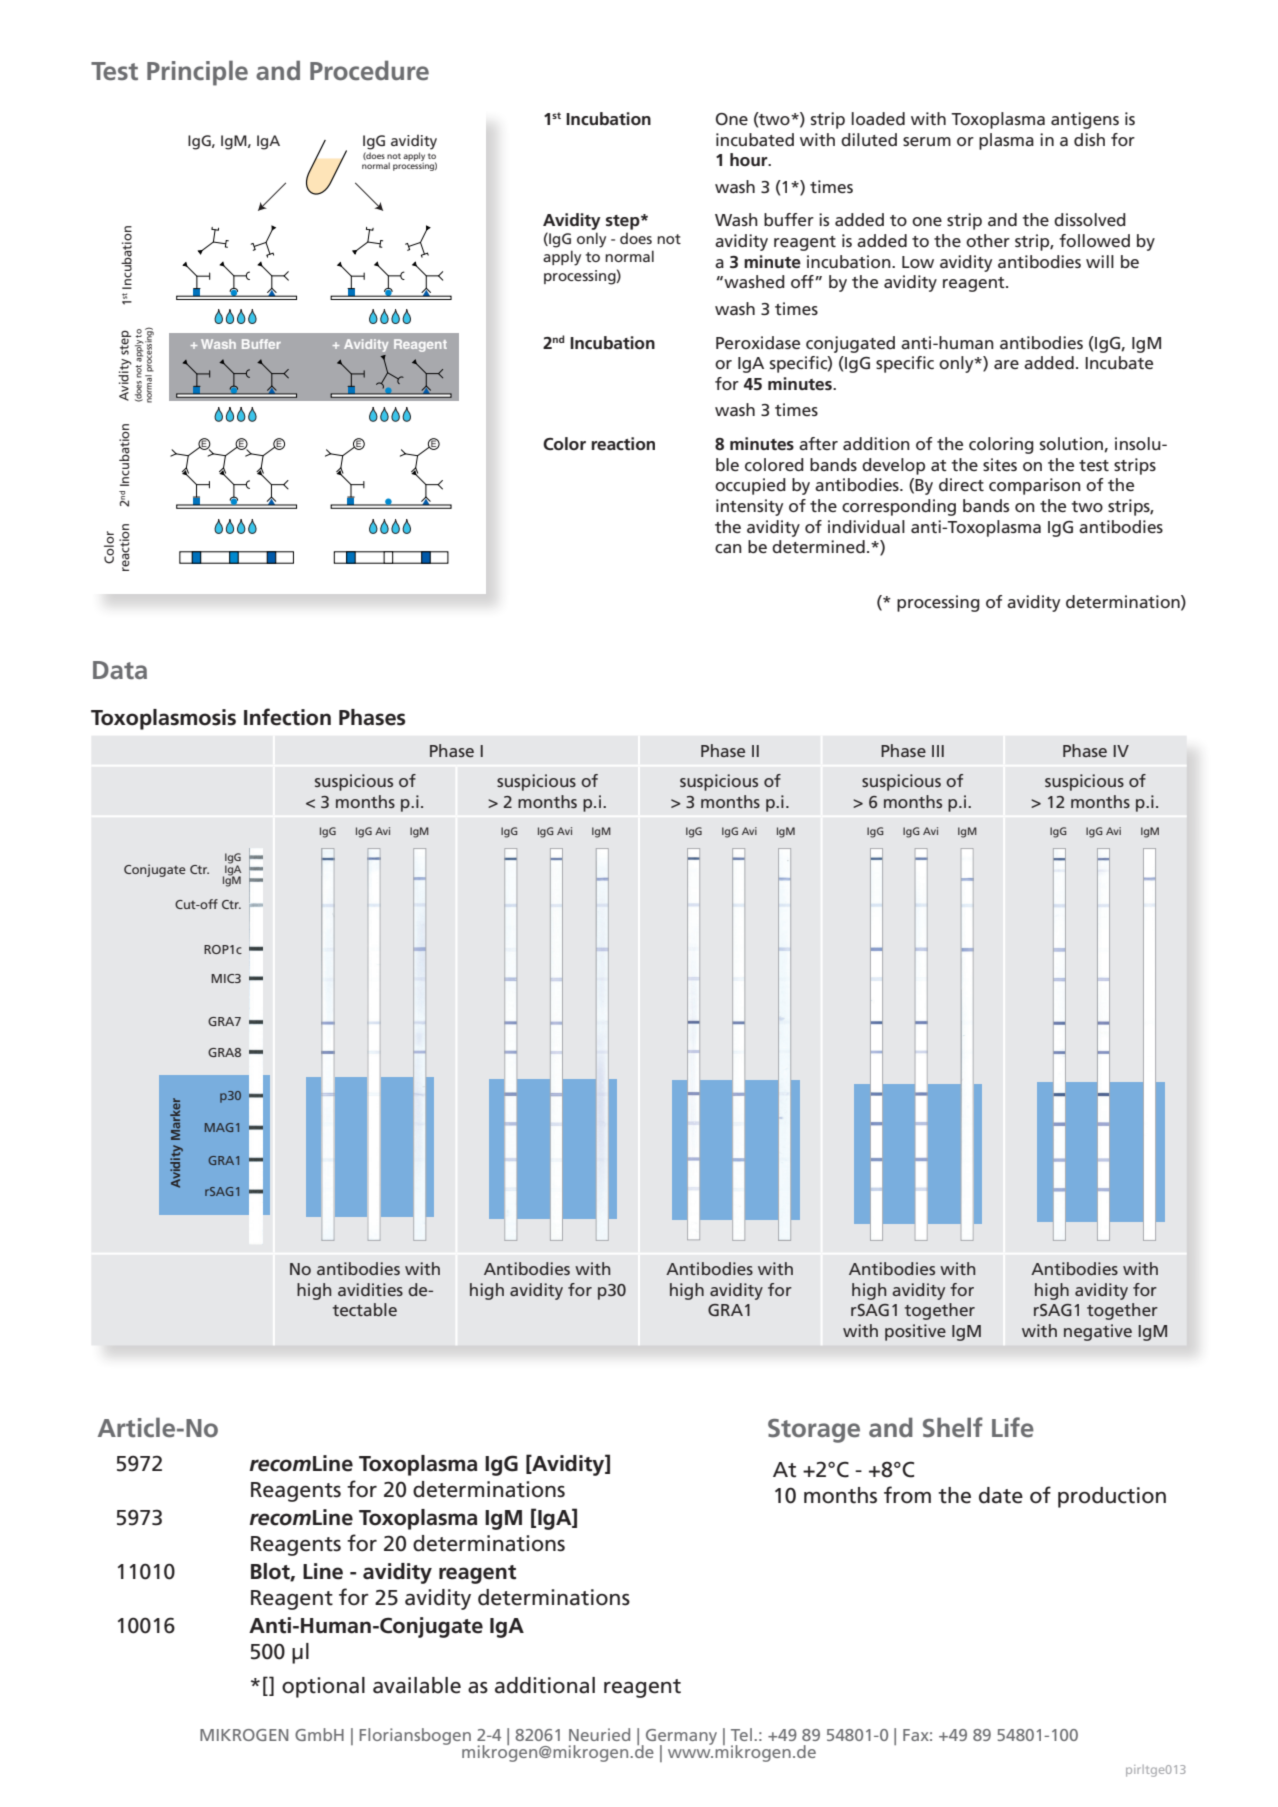  I want to click on positive, so click(915, 1332).
